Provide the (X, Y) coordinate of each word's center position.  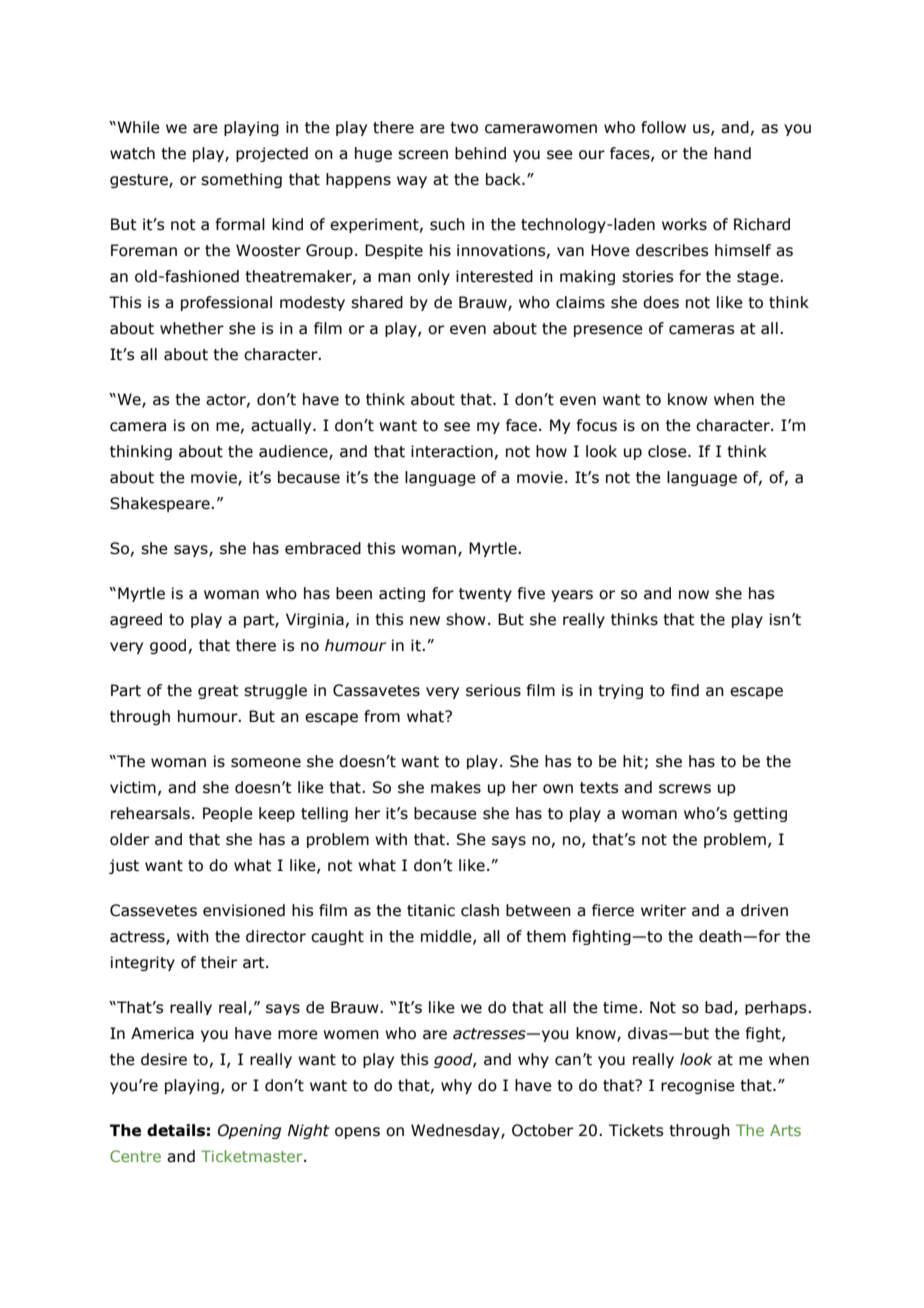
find (685, 690)
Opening (249, 1131)
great (218, 692)
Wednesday (456, 1131)
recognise (698, 1086)
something (241, 180)
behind (480, 153)
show (466, 619)
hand (732, 153)
